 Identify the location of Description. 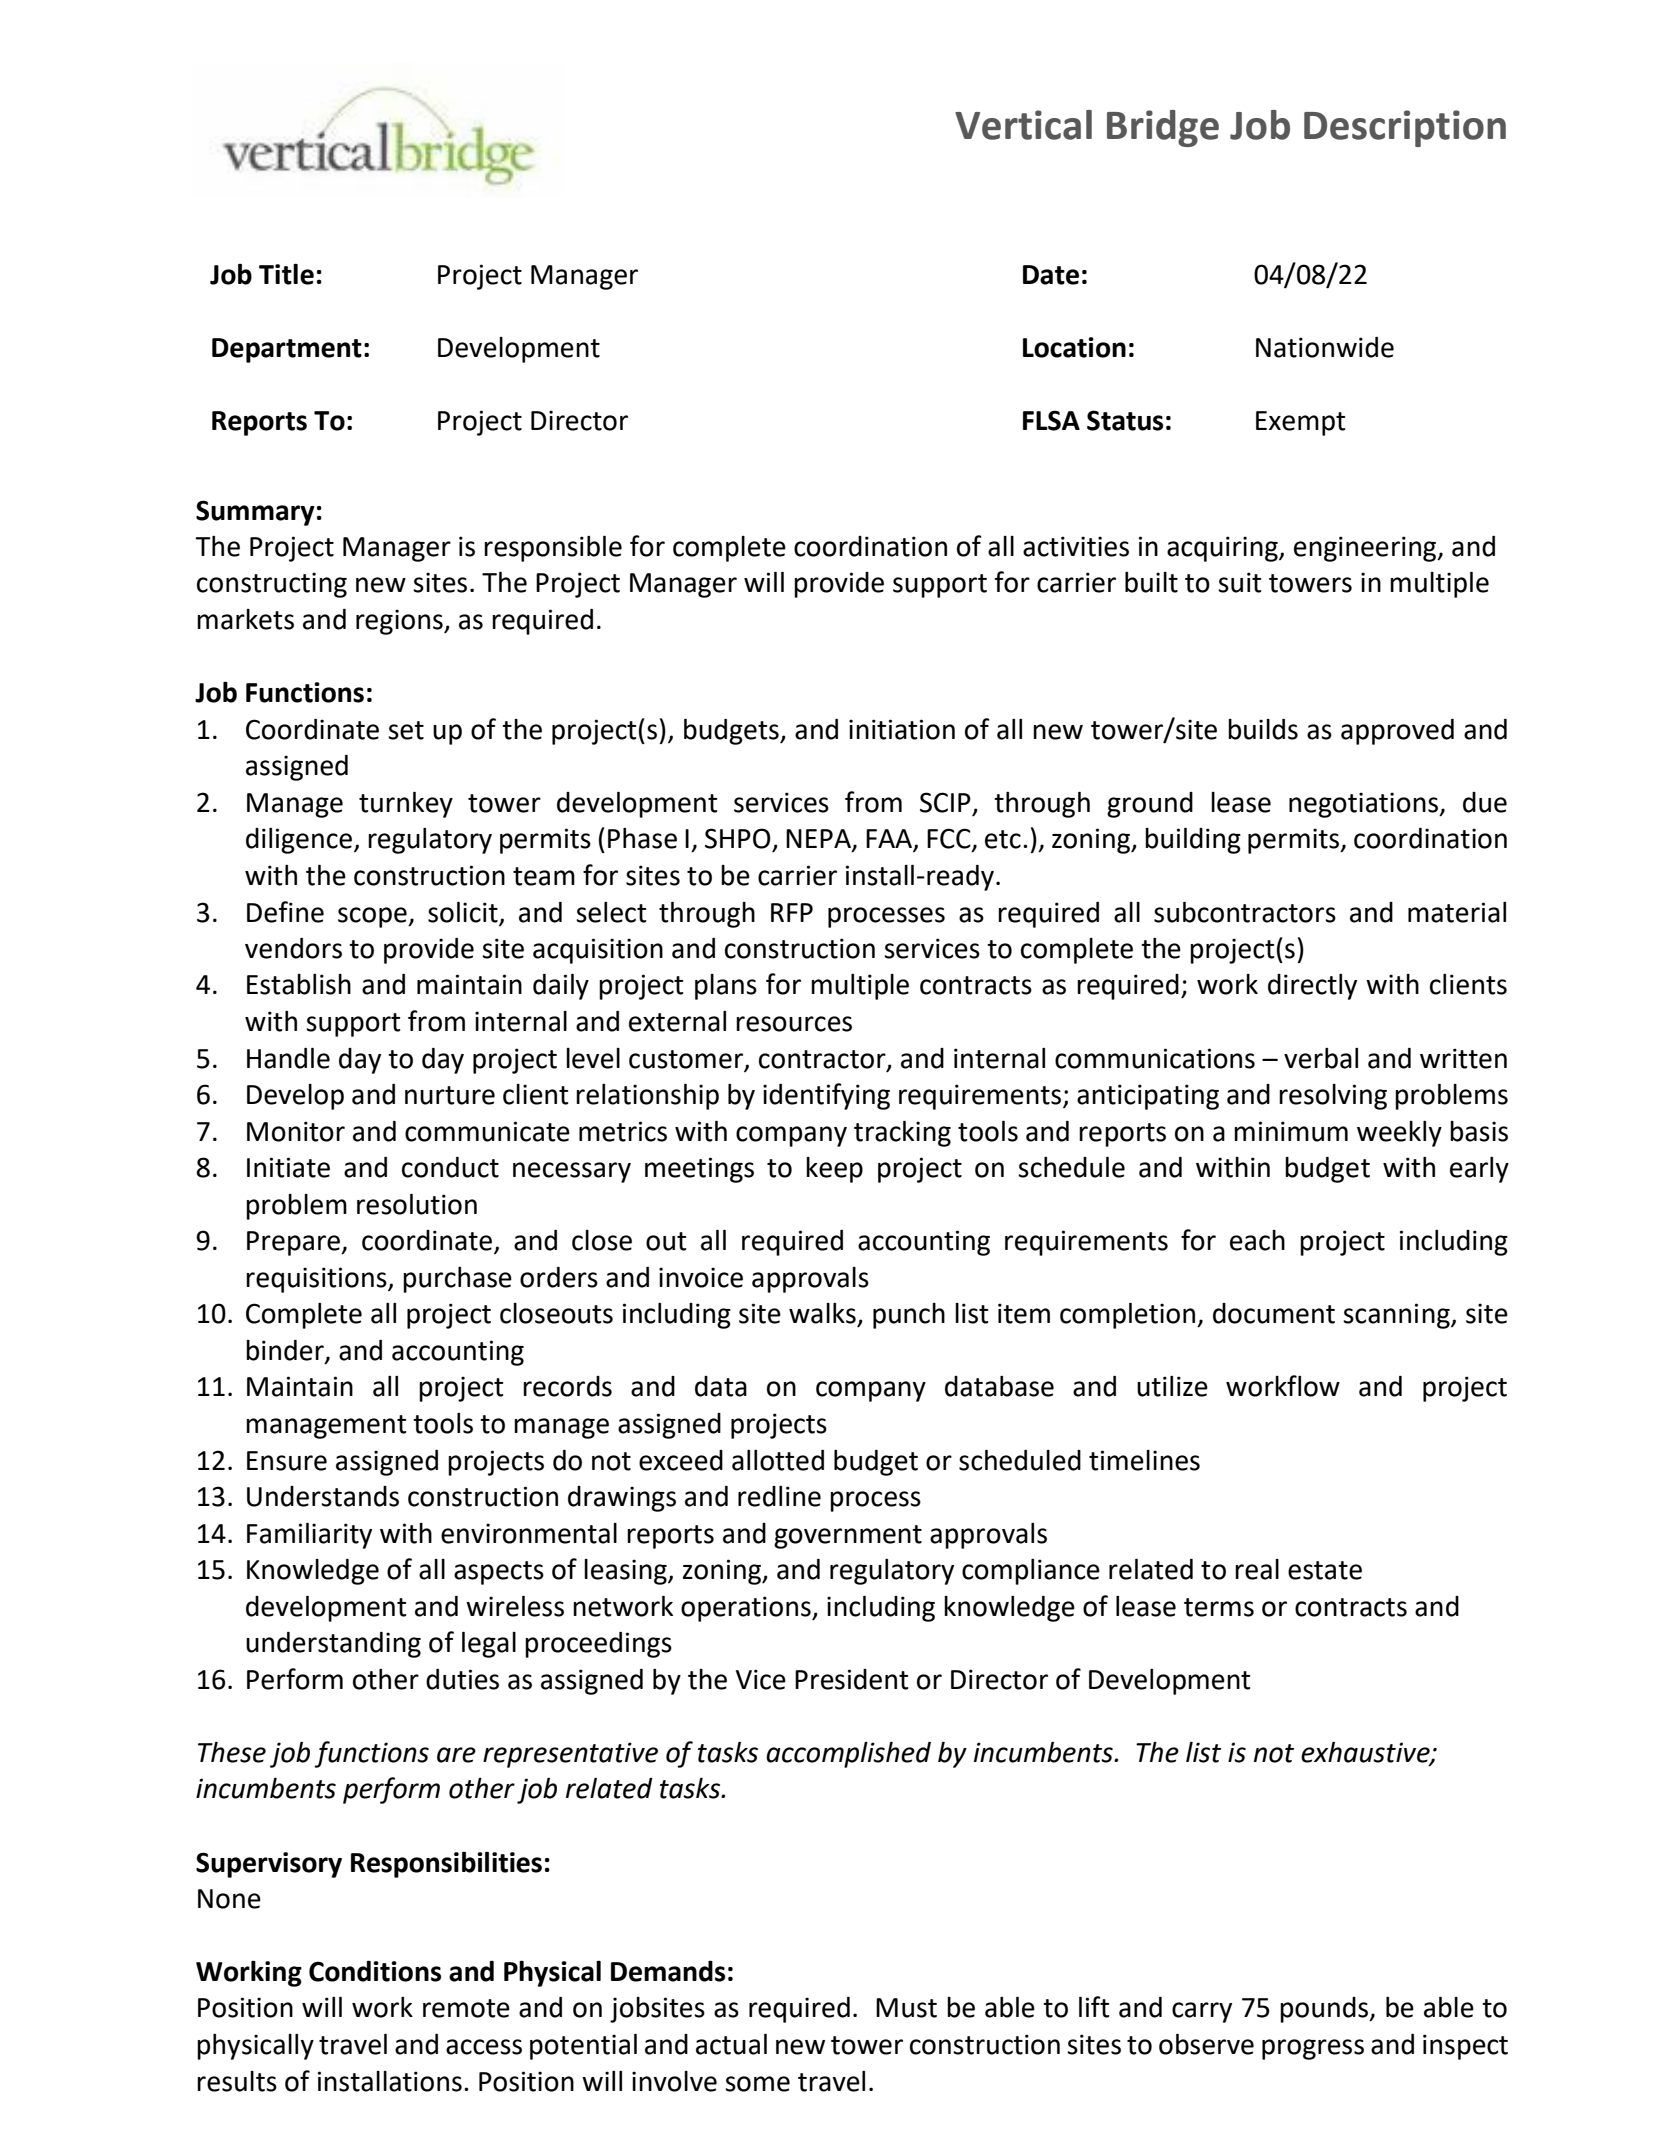
(1405, 128).
